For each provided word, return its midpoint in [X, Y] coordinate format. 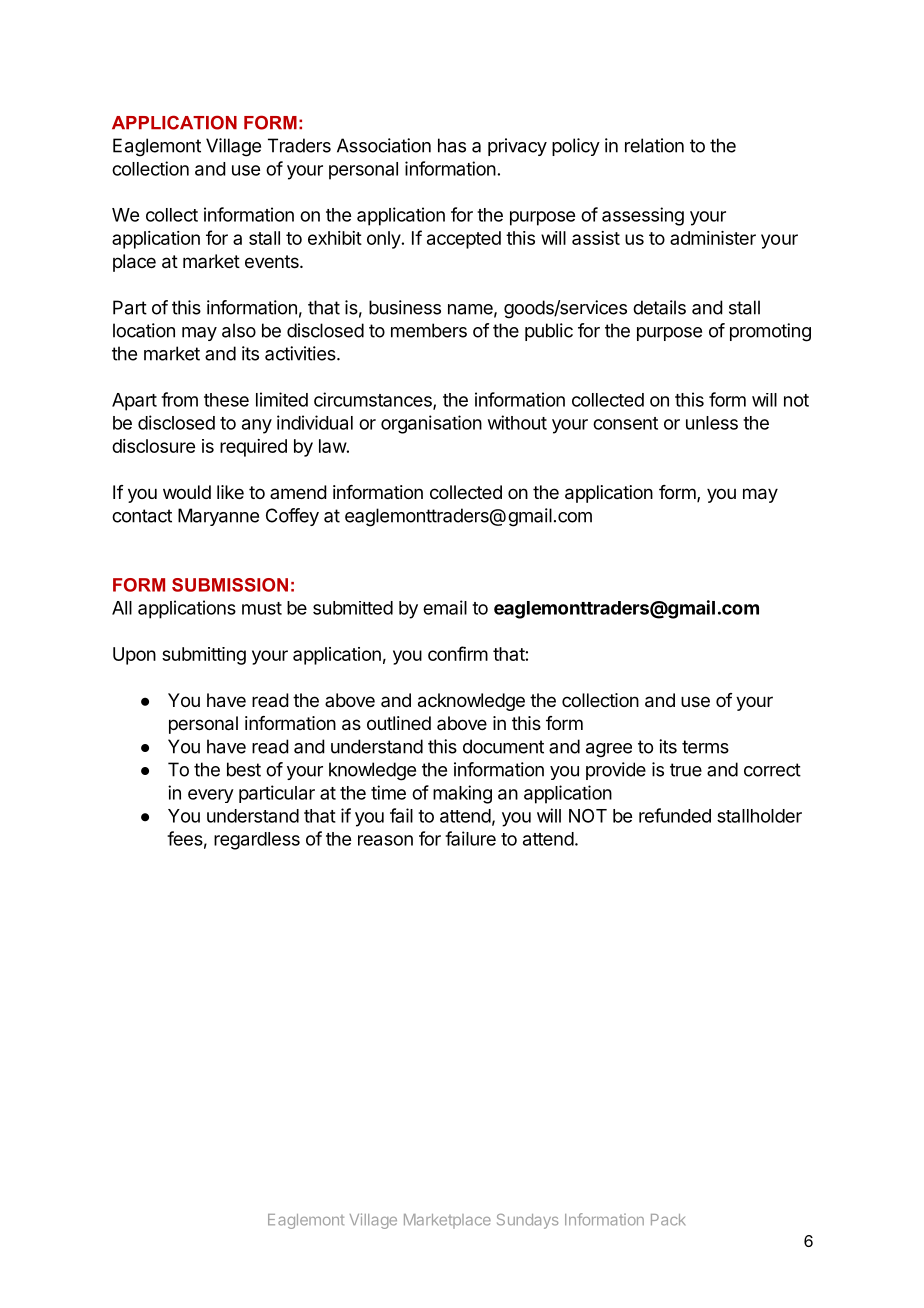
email [445, 607]
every [211, 796]
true [686, 770]
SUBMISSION [230, 585]
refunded [675, 815]
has [452, 145]
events [273, 261]
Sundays [527, 1221]
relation [654, 145]
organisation [431, 424]
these [226, 400]
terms [705, 747]
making [462, 794]
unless [712, 423]
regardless [257, 841]
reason [385, 840]
